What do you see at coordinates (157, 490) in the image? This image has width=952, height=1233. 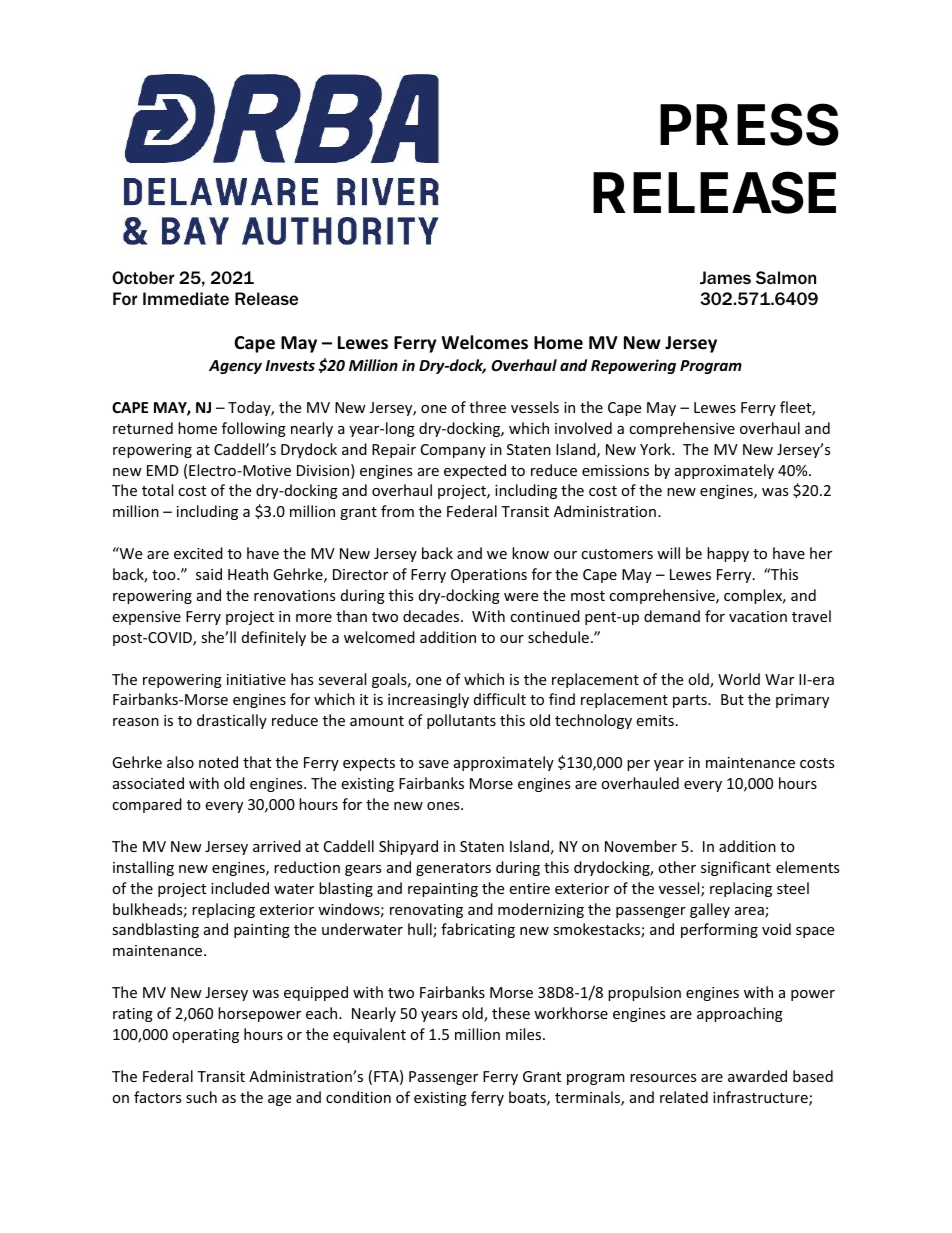 I see `total` at bounding box center [157, 490].
